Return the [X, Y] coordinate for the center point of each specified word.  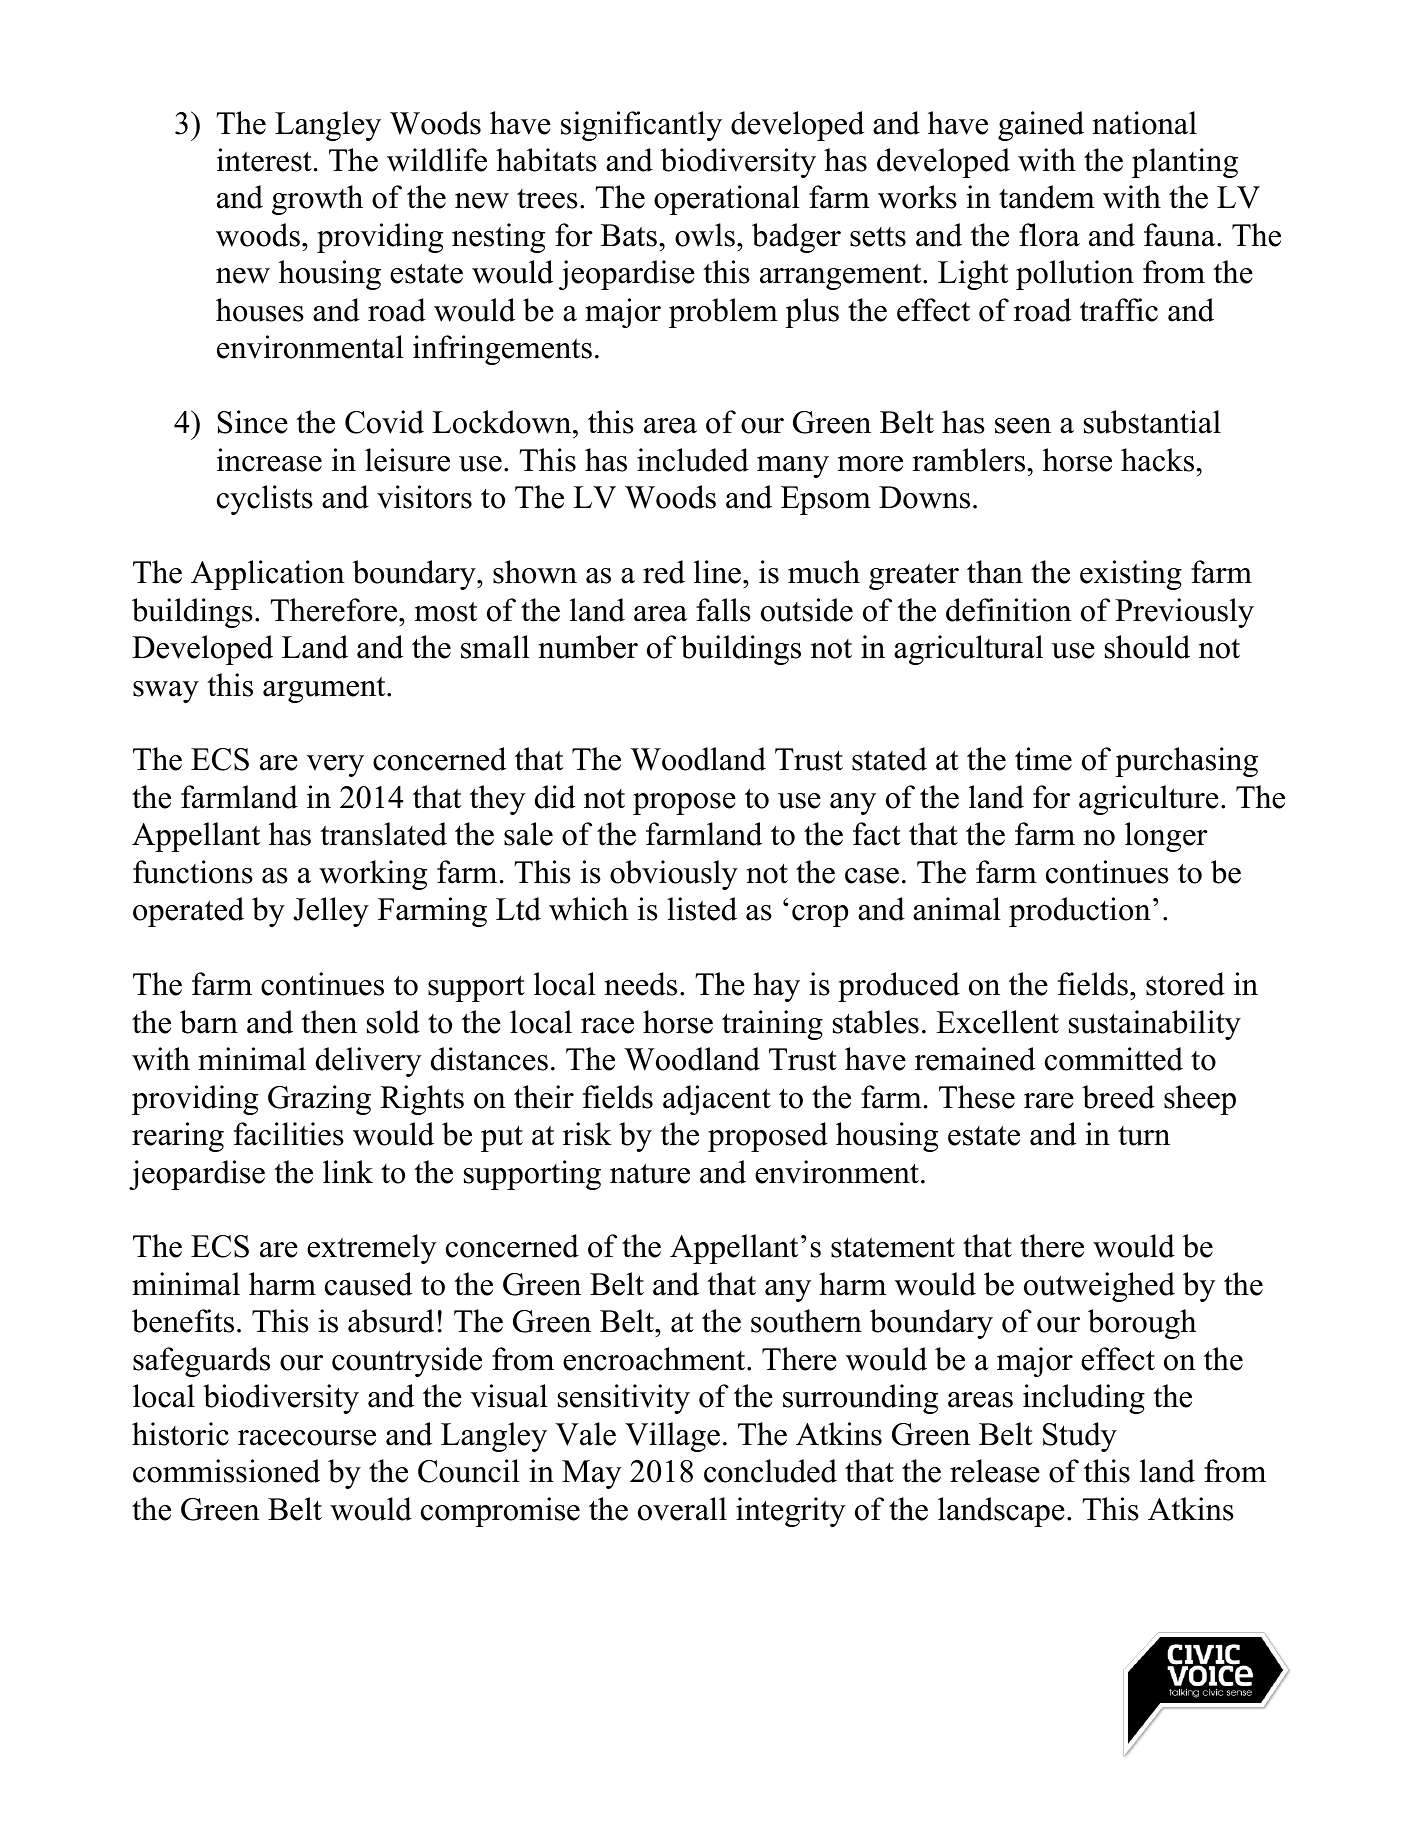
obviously [674, 875]
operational [727, 200]
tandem [1047, 197]
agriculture [1149, 800]
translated [383, 834]
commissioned [226, 1471]
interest [264, 160]
